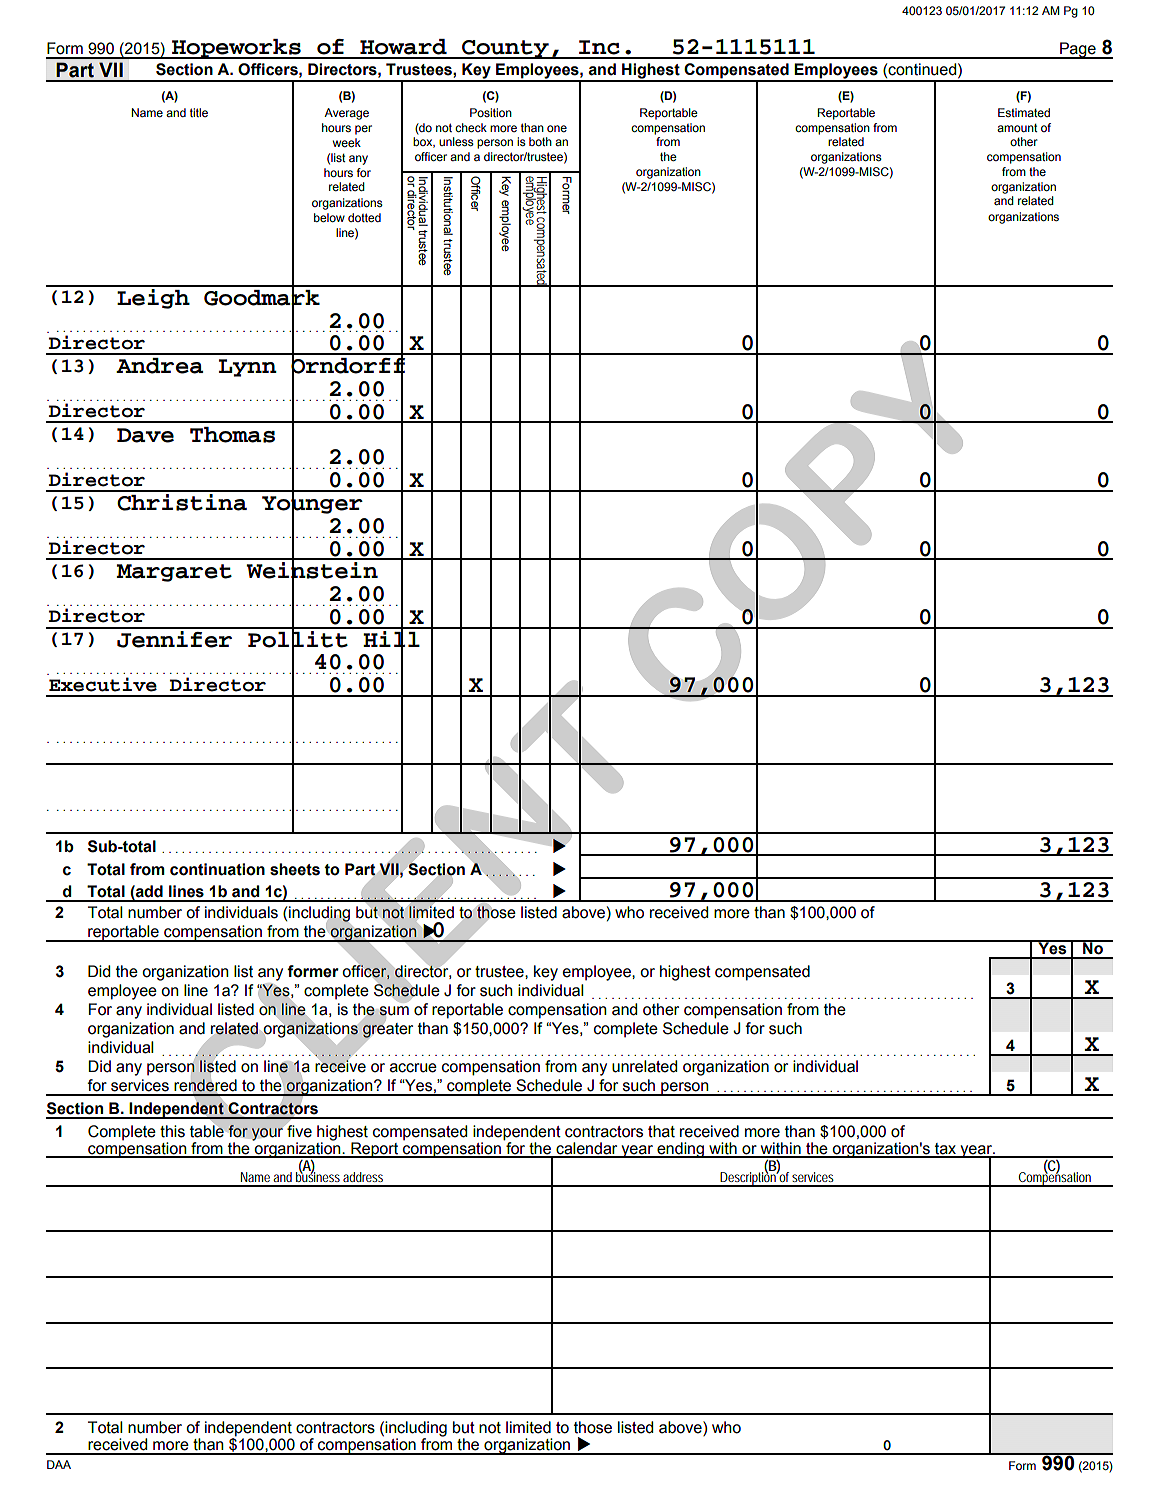  What do you see at coordinates (1024, 112) in the document?
I see `Estimated` at bounding box center [1024, 112].
